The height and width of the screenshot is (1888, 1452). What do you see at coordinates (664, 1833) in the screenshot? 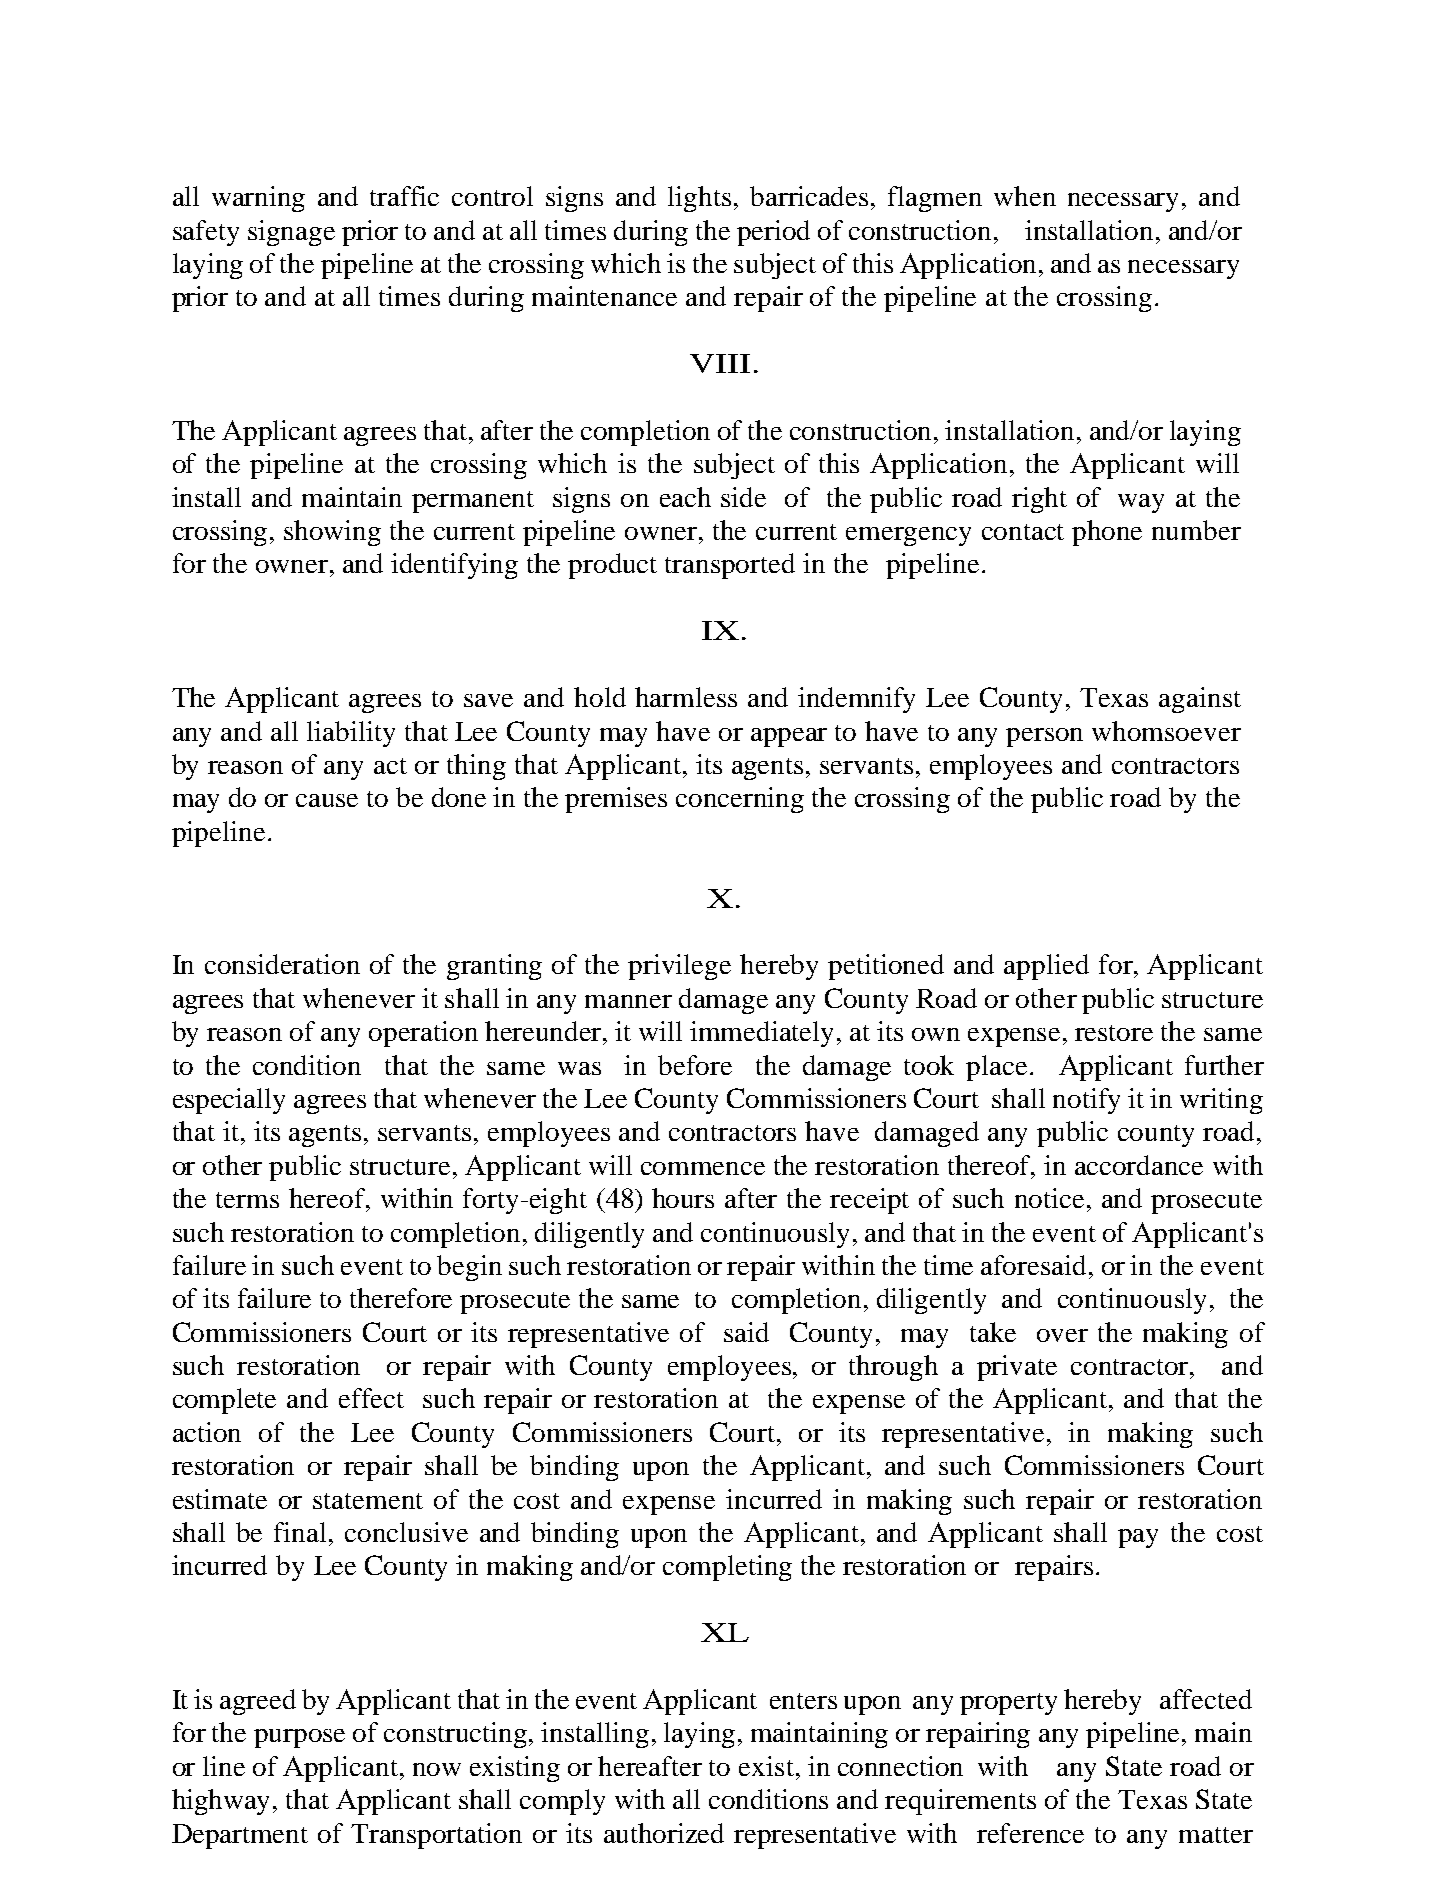
I see `authorized` at bounding box center [664, 1833].
